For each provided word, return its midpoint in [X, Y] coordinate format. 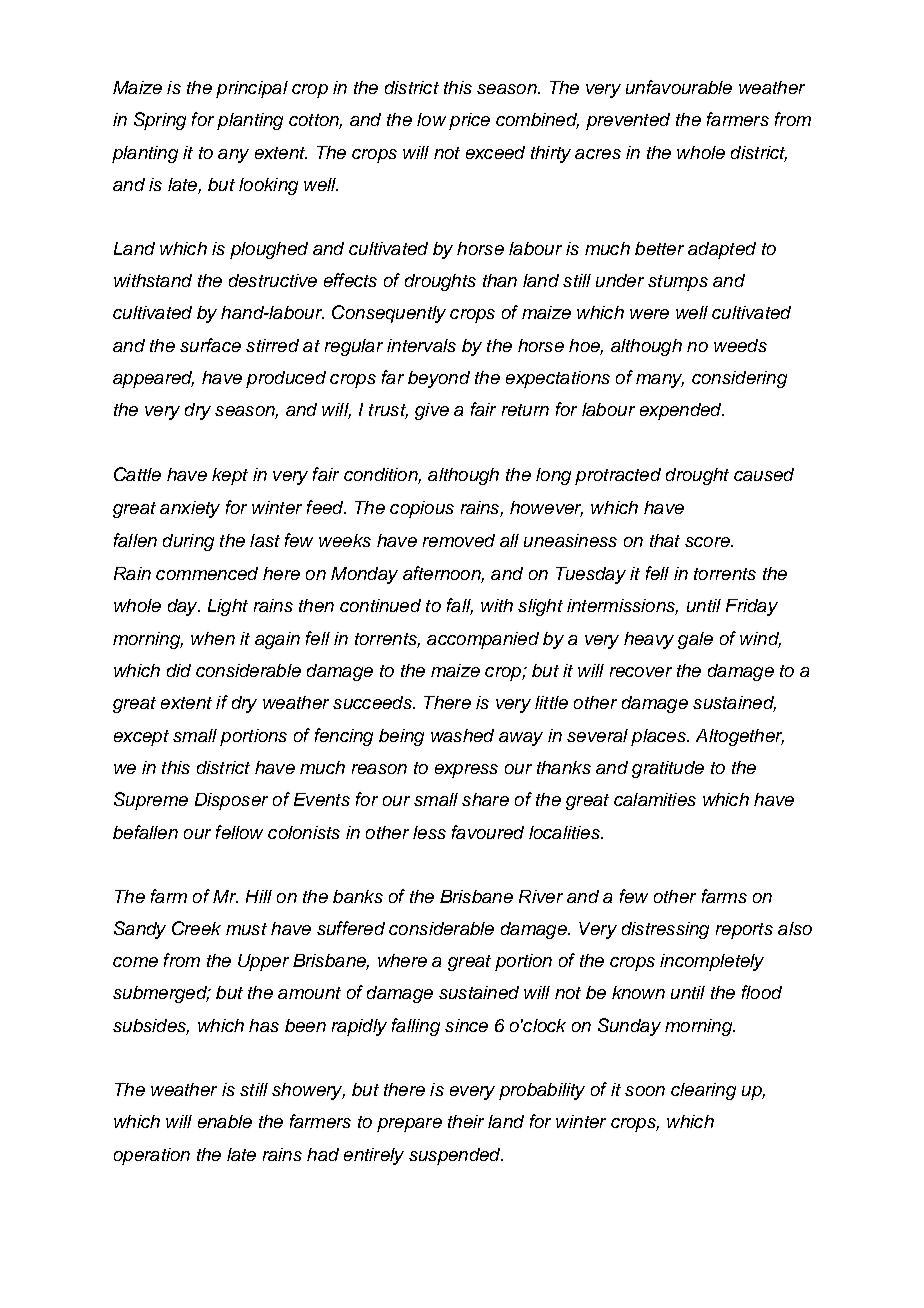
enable [225, 1121]
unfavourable [679, 87]
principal [252, 89]
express [466, 771]
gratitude [668, 769]
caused [764, 474]
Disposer [231, 801]
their [466, 1121]
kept [230, 476]
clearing [703, 1091]
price [469, 121]
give [432, 411]
